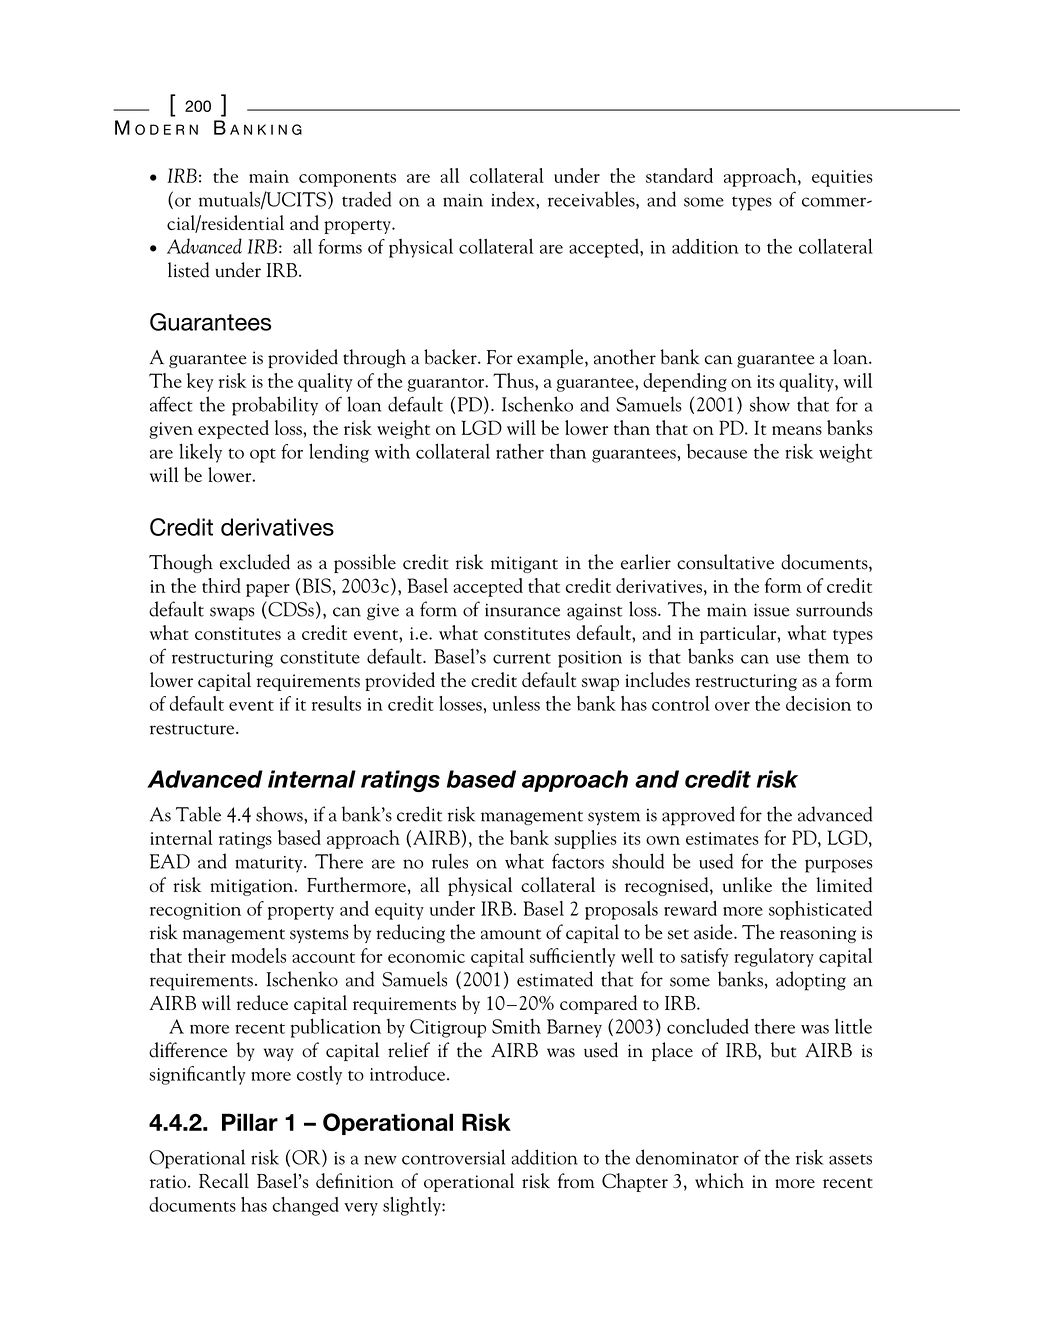  Describe the element at coordinates (233, 429) in the screenshot. I see `expected` at that location.
